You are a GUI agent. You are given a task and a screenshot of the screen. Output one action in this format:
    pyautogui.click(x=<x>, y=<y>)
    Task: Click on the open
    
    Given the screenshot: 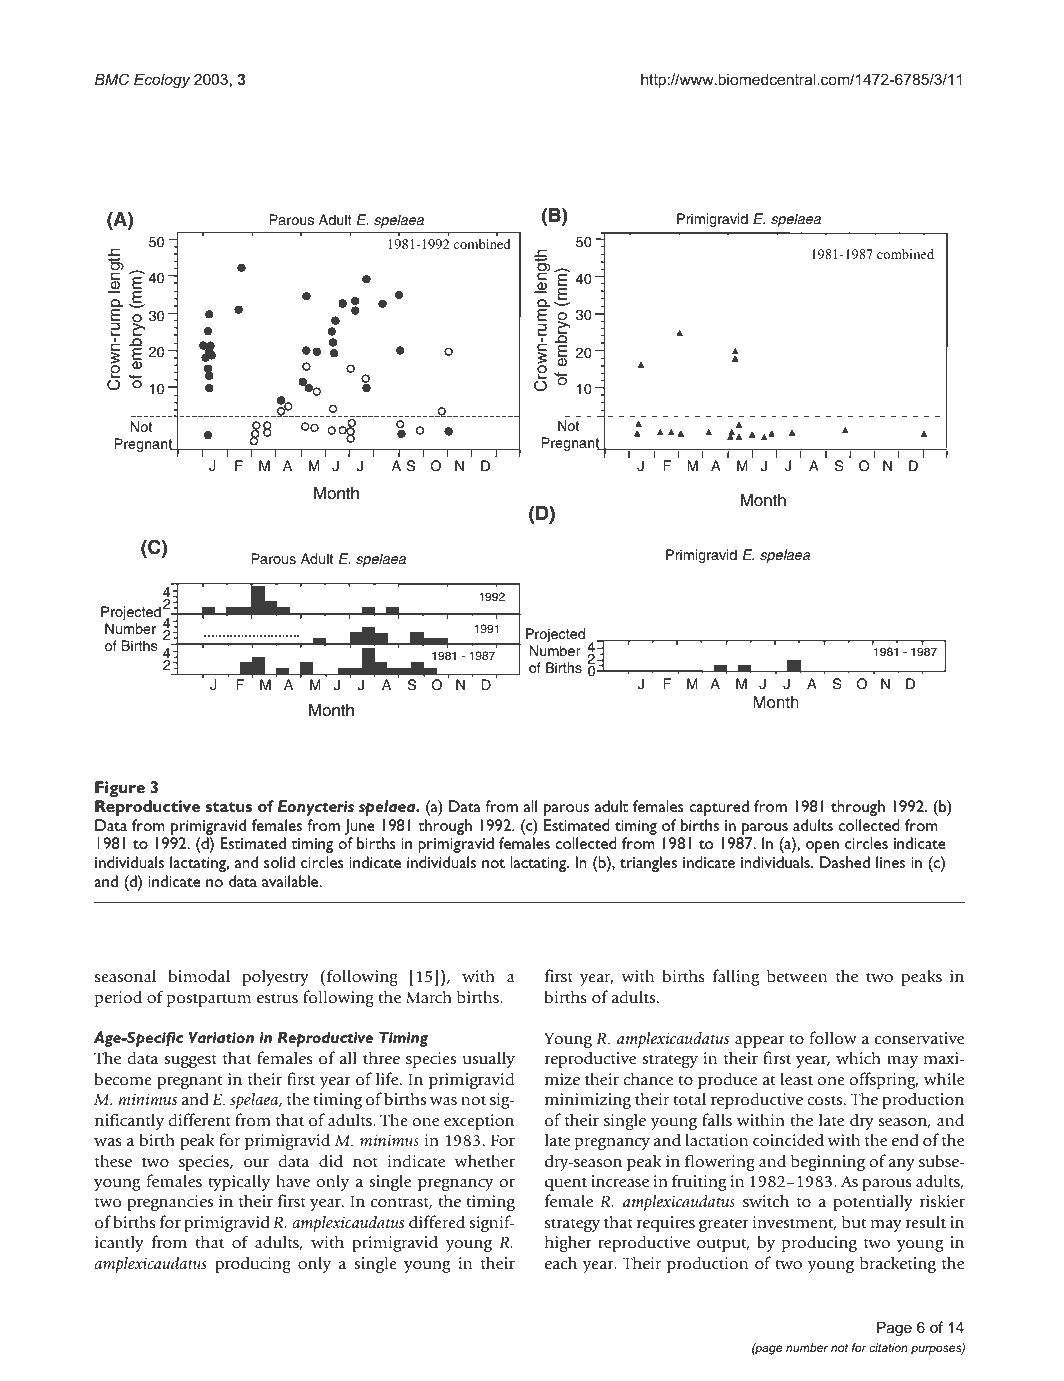 What is the action you would take?
    pyautogui.click(x=822, y=847)
